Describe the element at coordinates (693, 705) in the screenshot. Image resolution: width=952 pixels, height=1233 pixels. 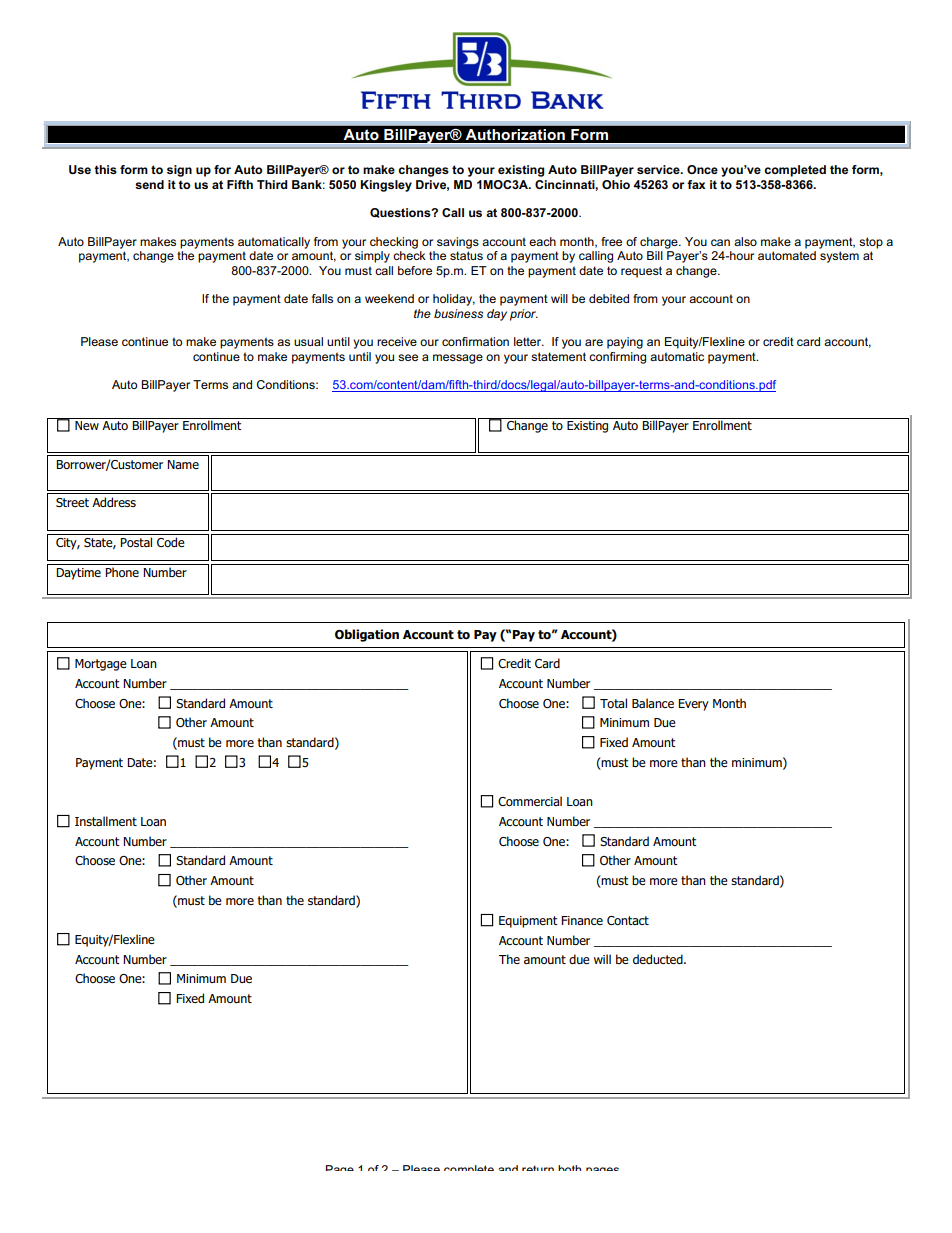
I see `Every` at that location.
